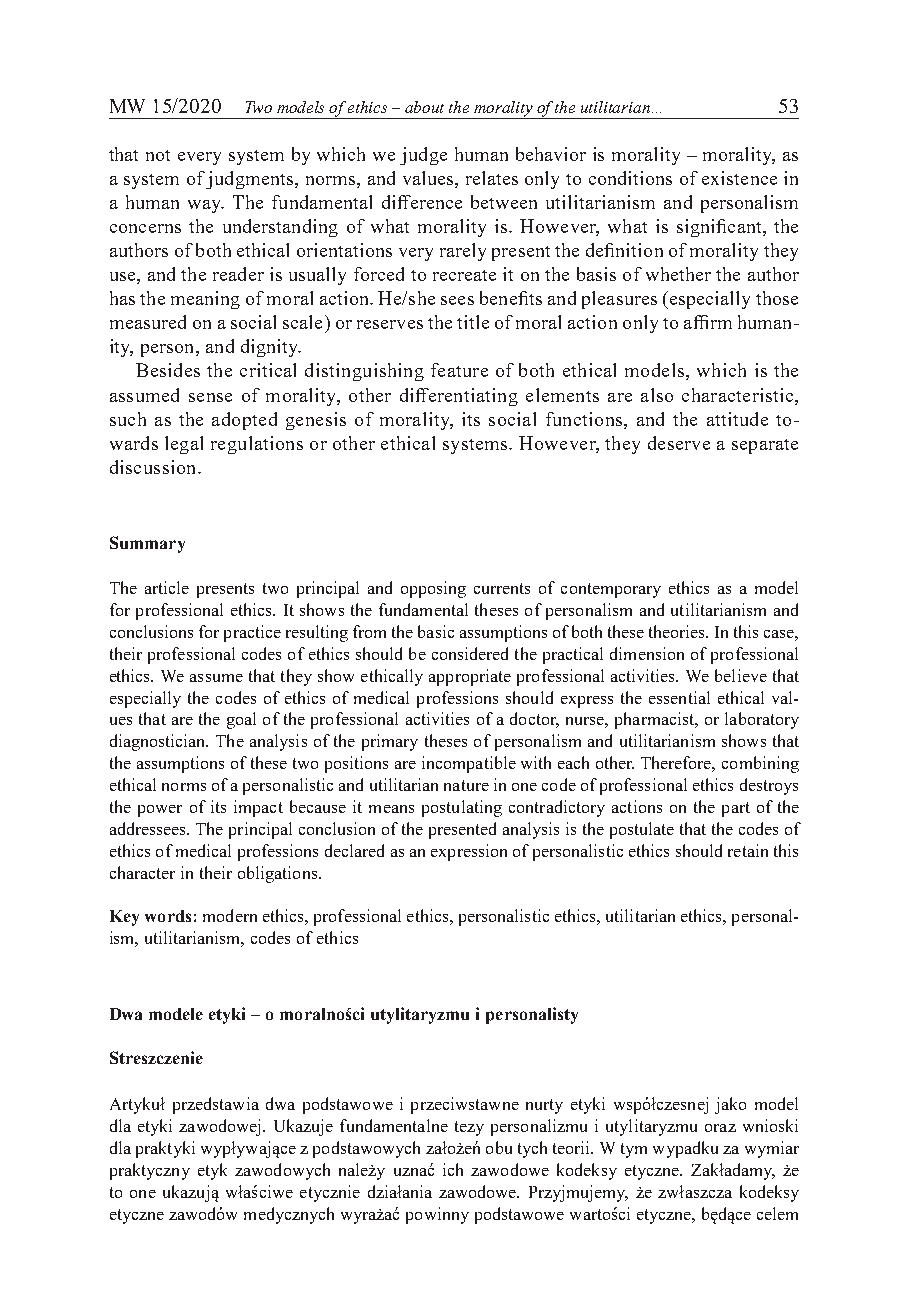 The image size is (908, 1316). What do you see at coordinates (160, 811) in the screenshot?
I see `power` at bounding box center [160, 811].
